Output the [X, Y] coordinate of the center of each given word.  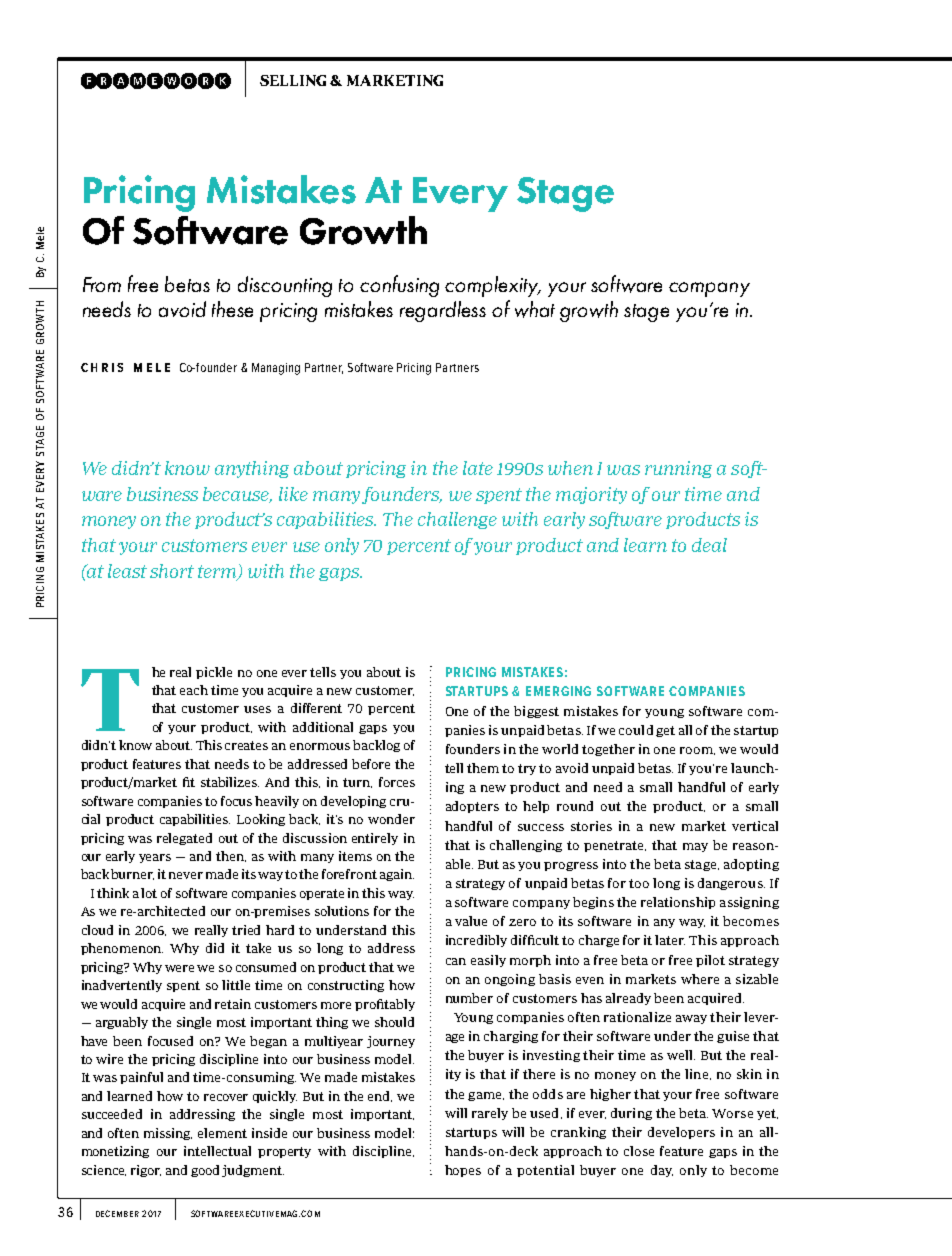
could [636, 730]
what [535, 309]
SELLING [293, 80]
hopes [463, 1171]
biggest [536, 712]
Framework [156, 81]
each [194, 690]
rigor [146, 1171]
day [662, 1171]
